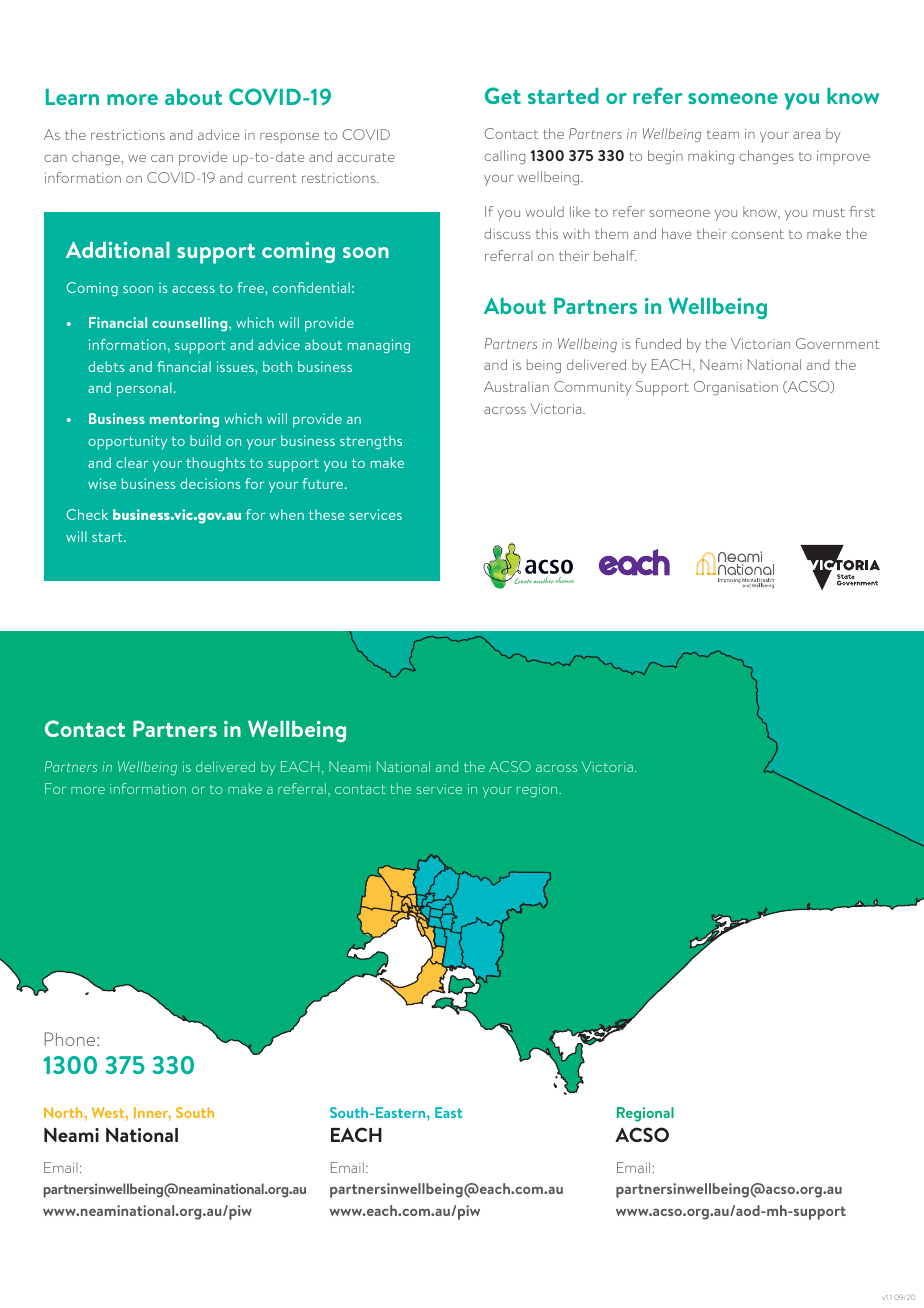 The height and width of the screenshot is (1308, 924). I want to click on North, so click(64, 1112).
